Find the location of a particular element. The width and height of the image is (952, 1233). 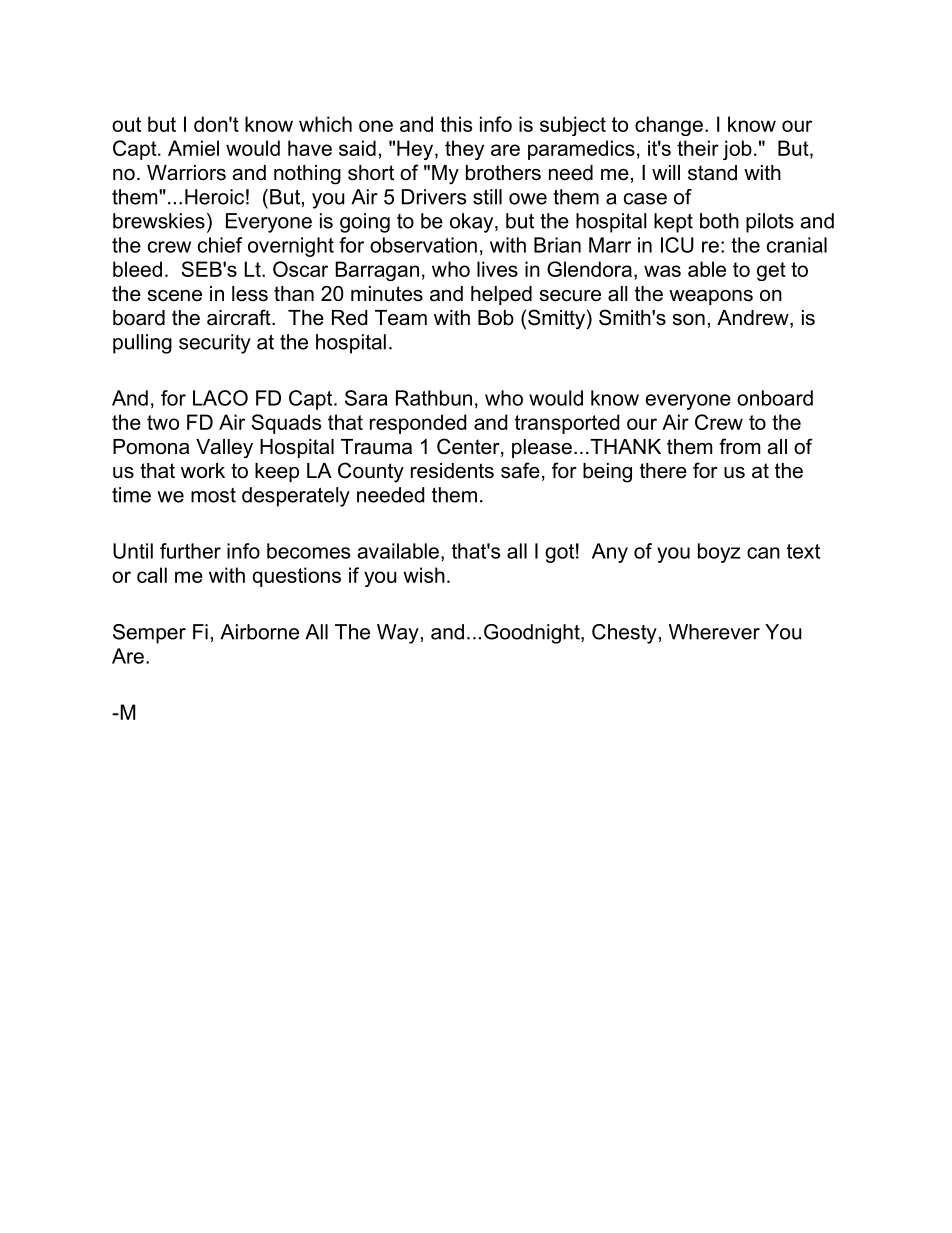

they is located at coordinates (464, 150).
